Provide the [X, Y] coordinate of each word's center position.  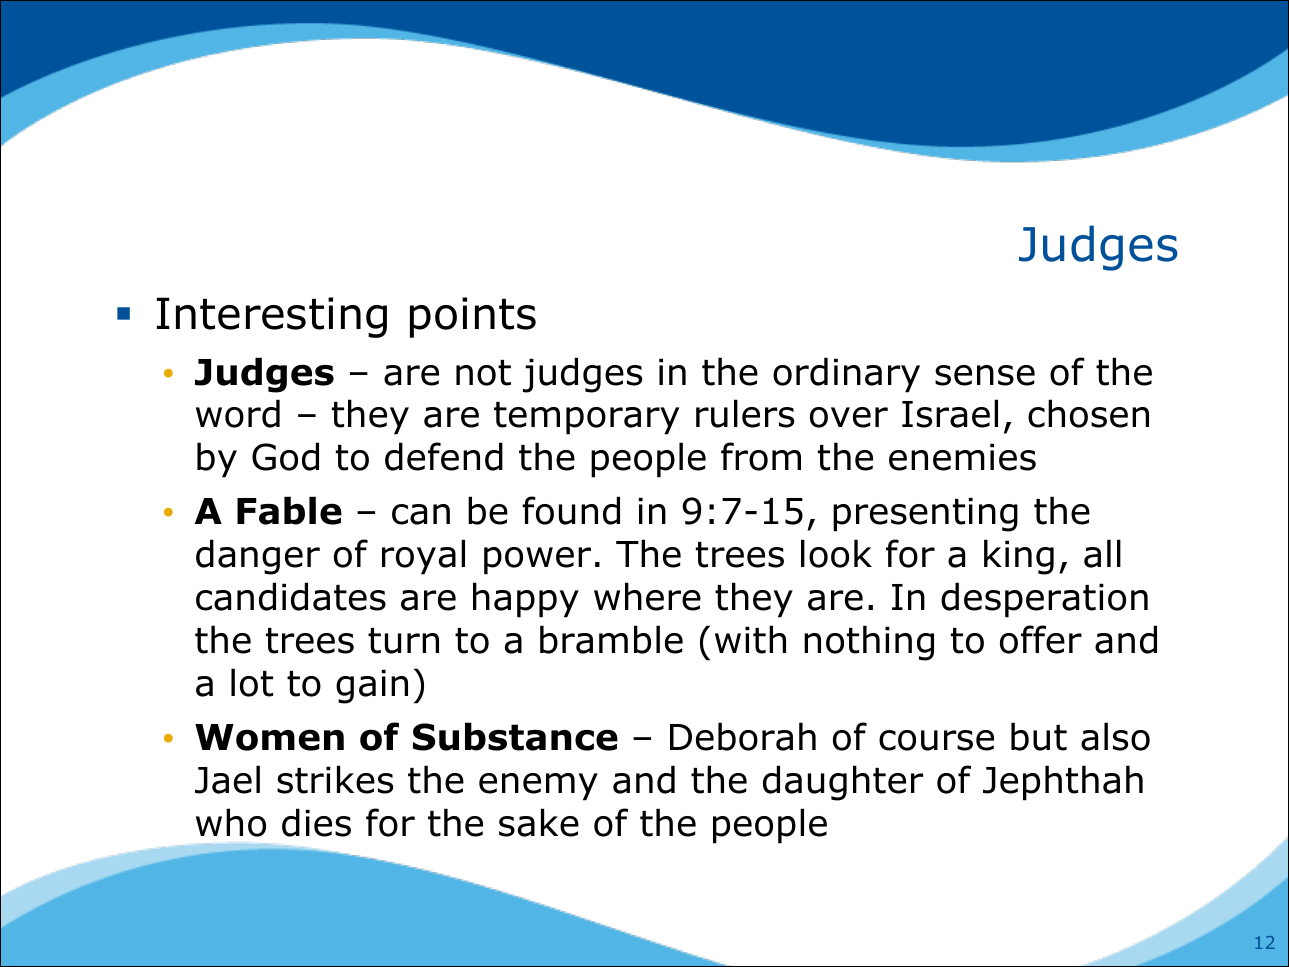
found [571, 510]
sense [985, 375]
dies [316, 822]
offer [1041, 639]
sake [539, 822]
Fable [289, 510]
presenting [925, 514]
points [473, 317]
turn [403, 641]
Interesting [272, 317]
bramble [611, 639]
